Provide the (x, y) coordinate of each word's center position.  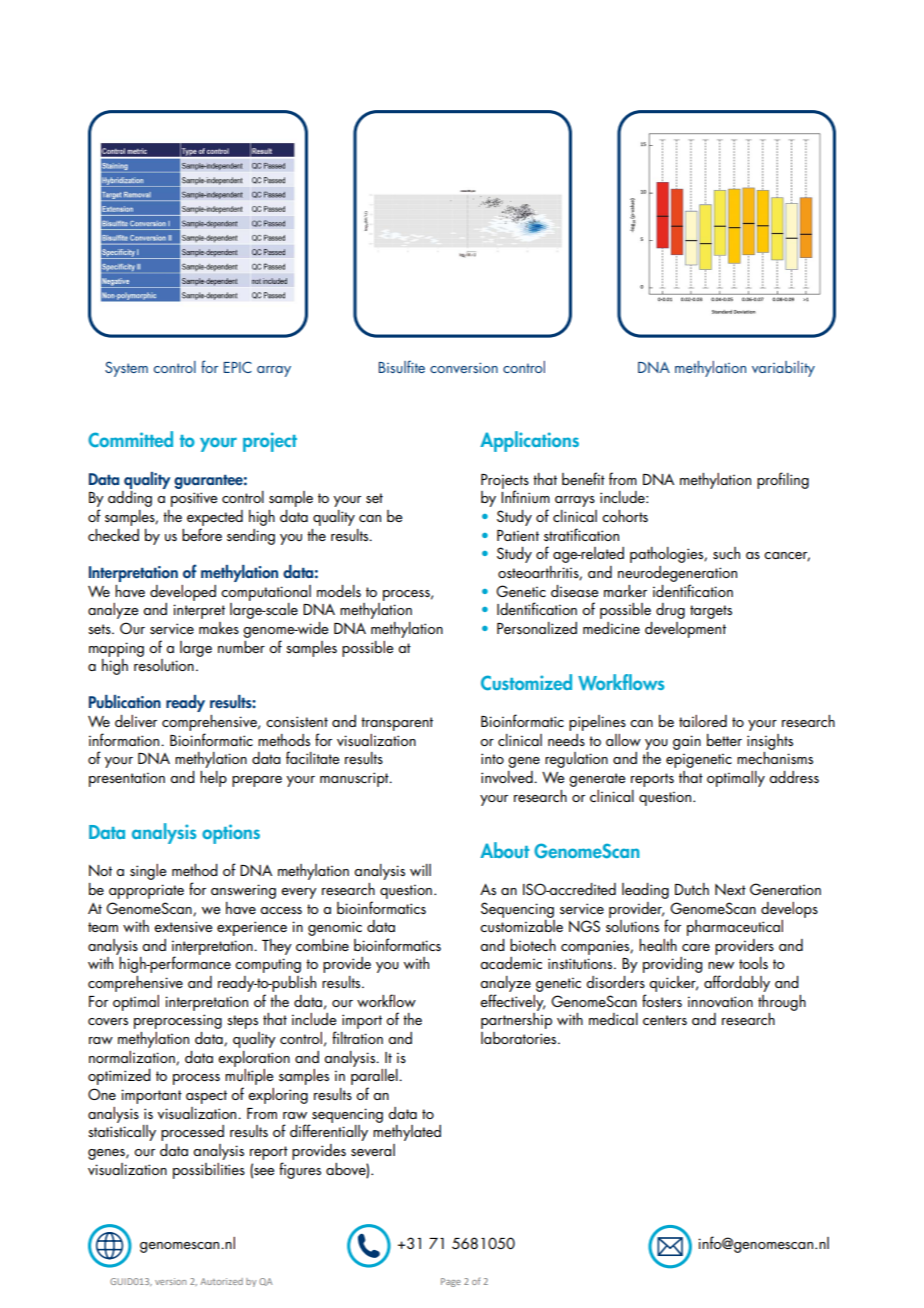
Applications (529, 441)
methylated (407, 1133)
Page (451, 1282)
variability (783, 369)
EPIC (238, 367)
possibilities (209, 1171)
